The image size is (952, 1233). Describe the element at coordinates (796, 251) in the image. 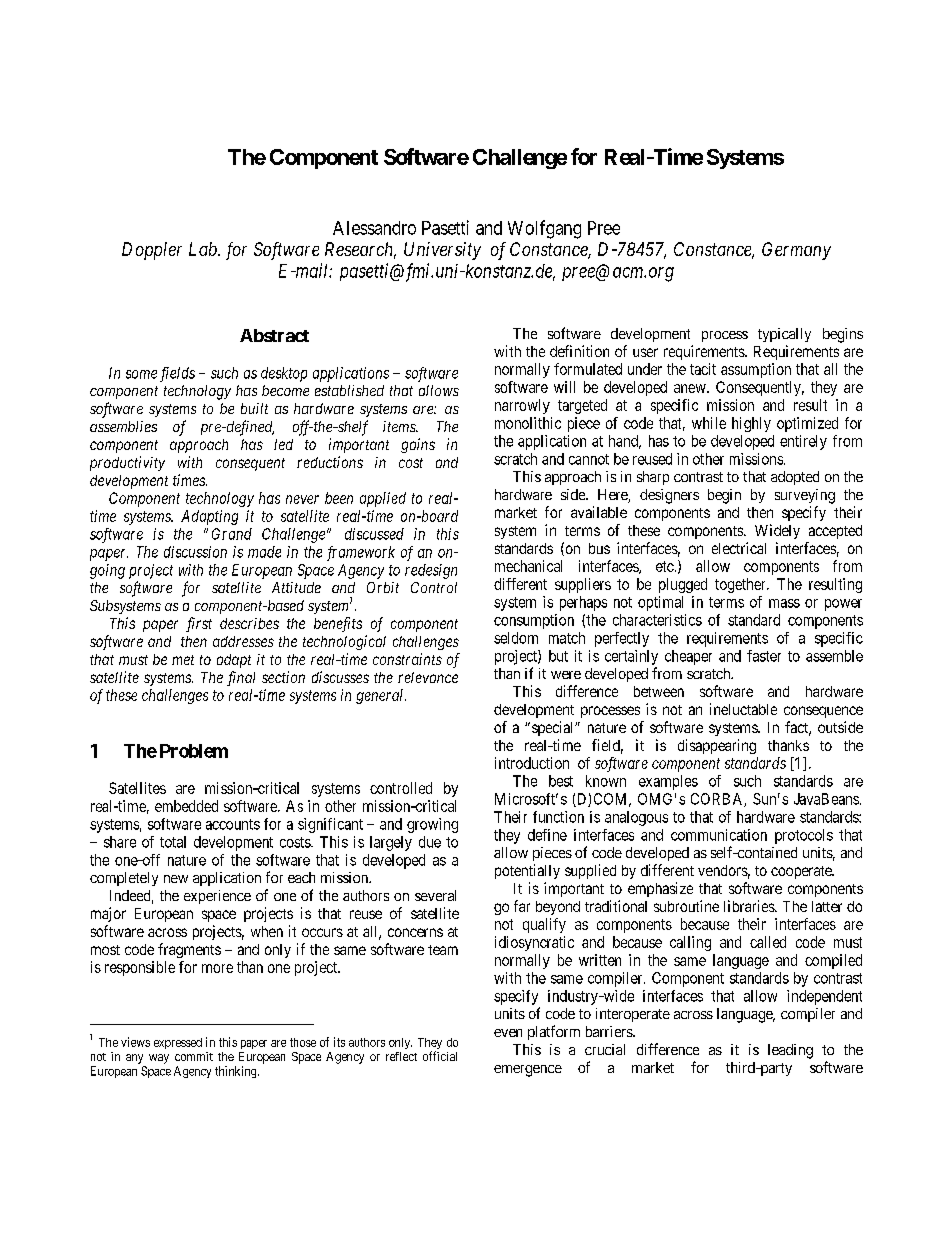

I see `Germany` at that location.
